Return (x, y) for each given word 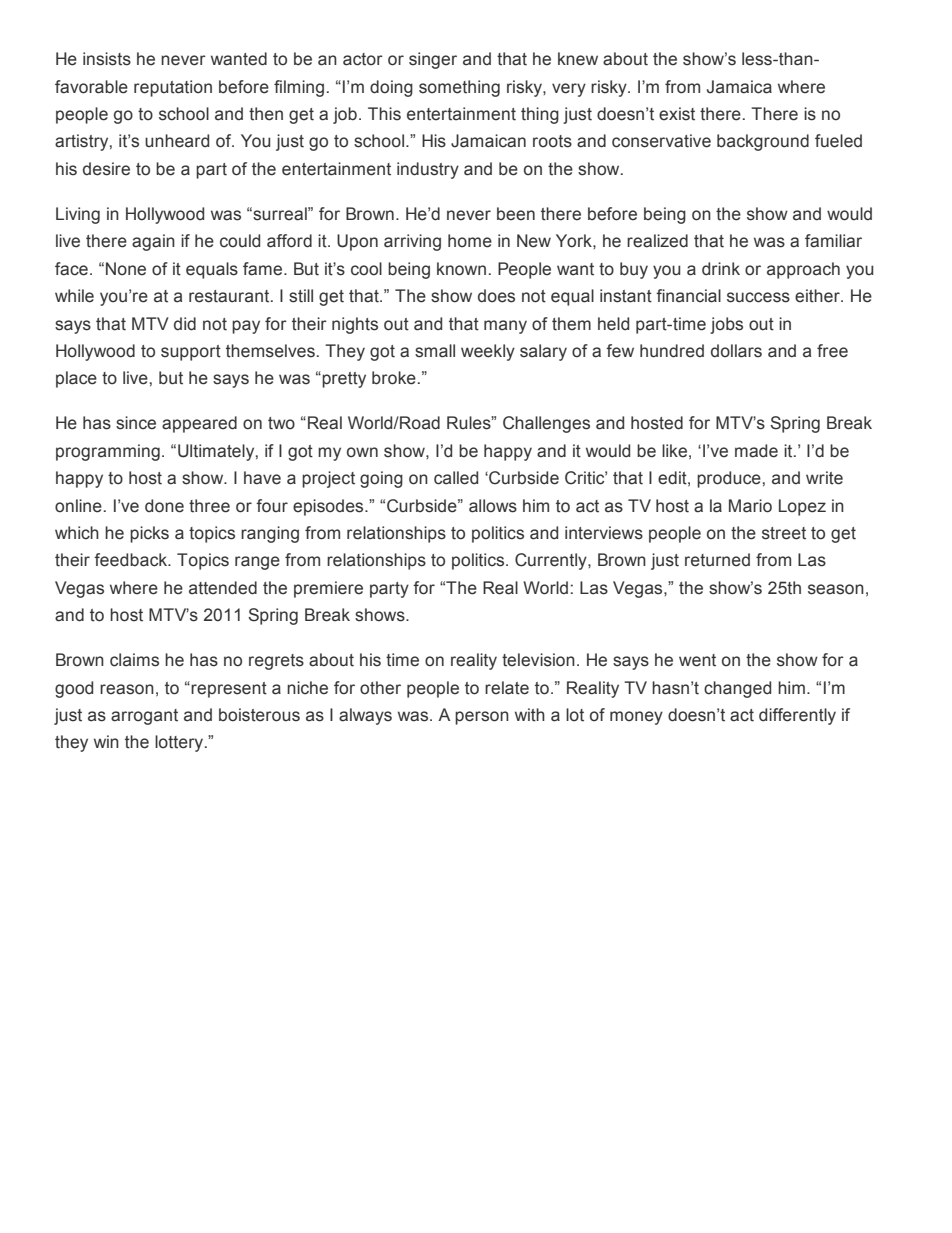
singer (433, 60)
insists (107, 59)
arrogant (144, 717)
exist (677, 114)
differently (797, 716)
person (482, 718)
